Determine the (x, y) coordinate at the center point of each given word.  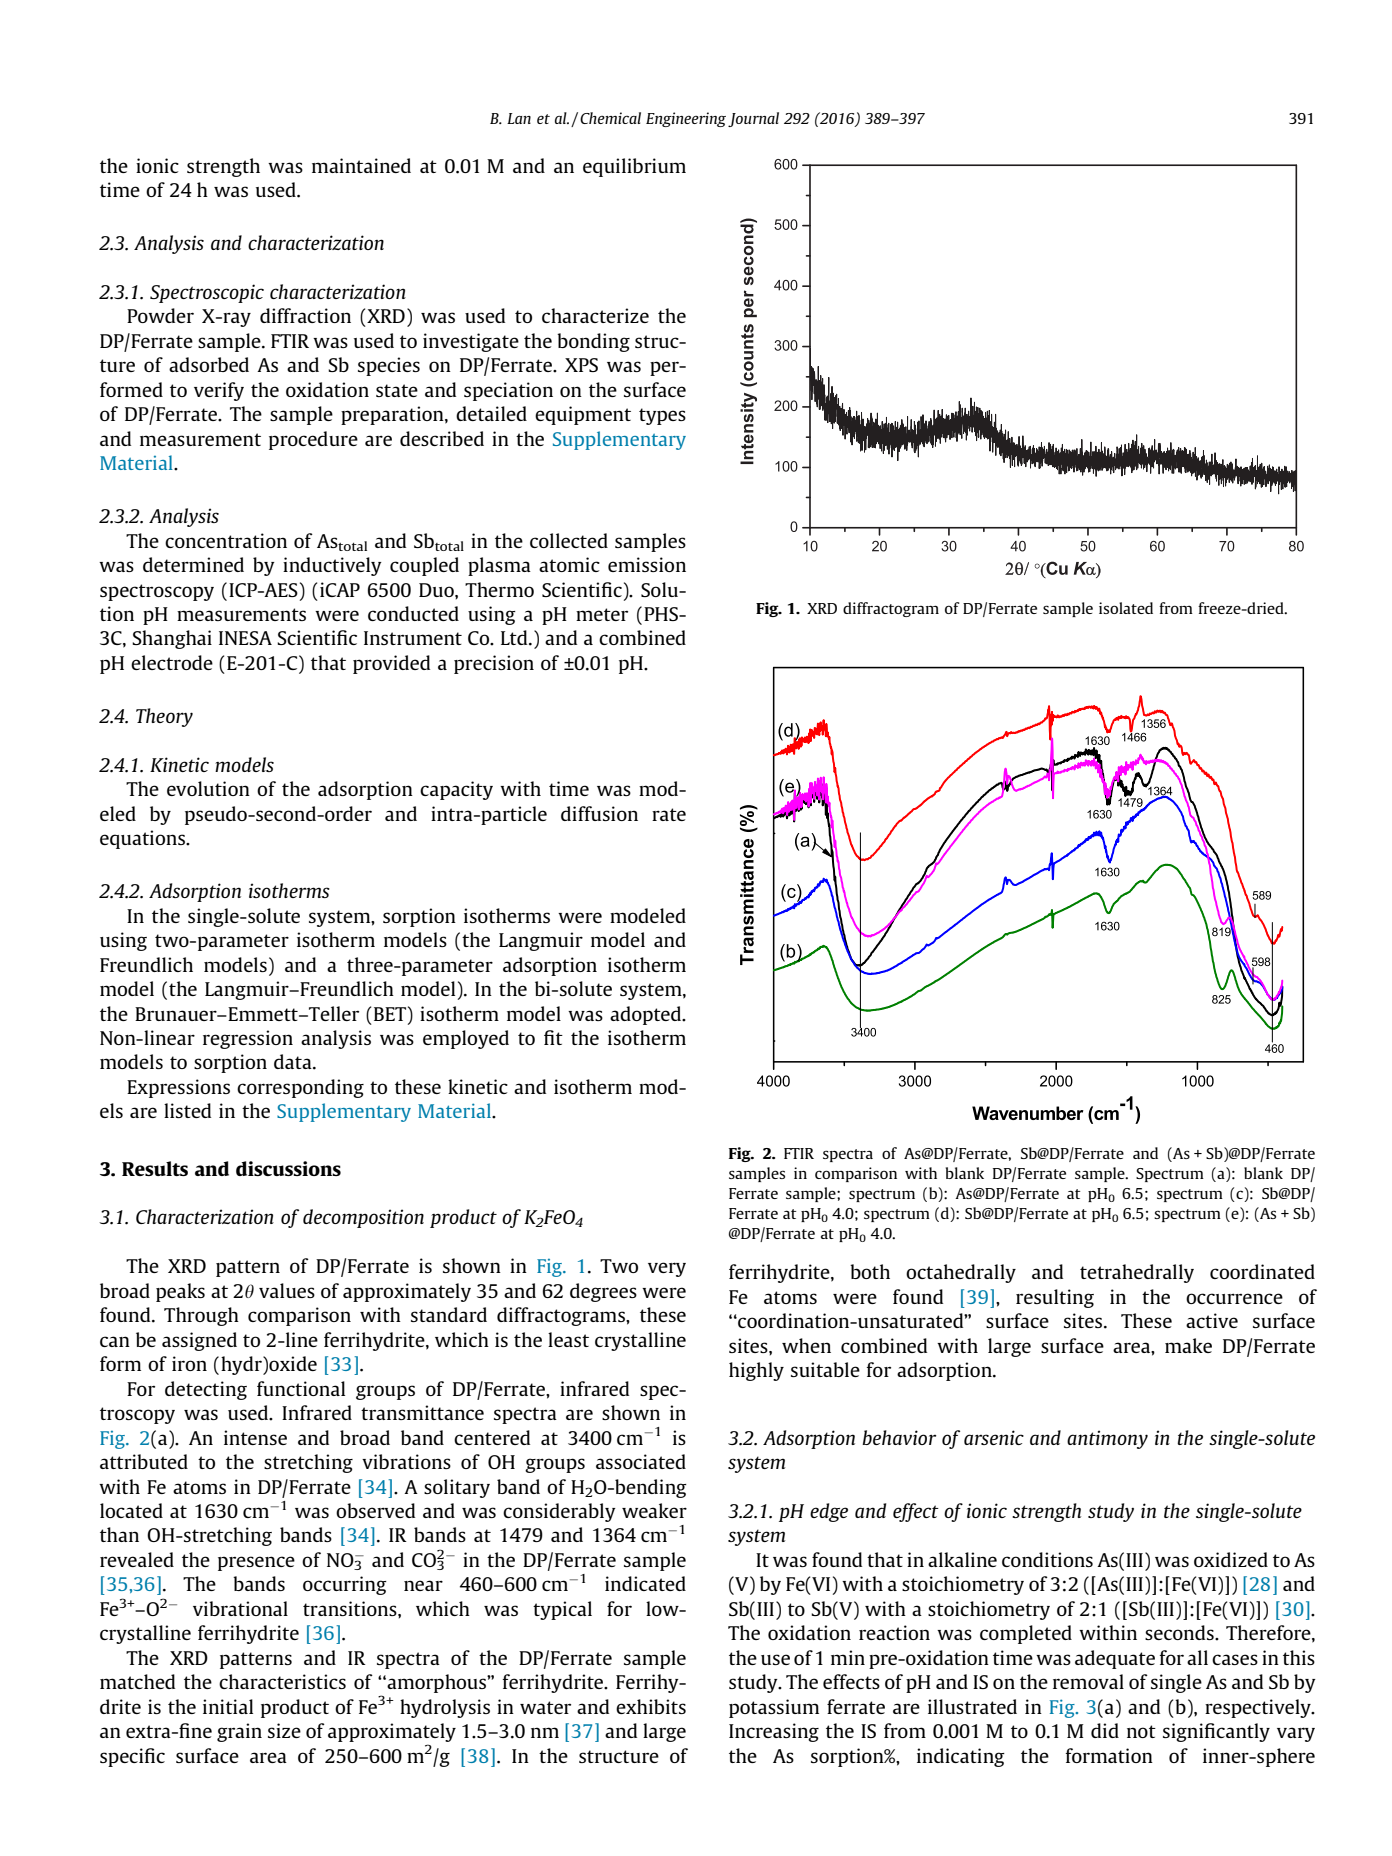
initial (228, 1706)
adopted (647, 1015)
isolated (1126, 608)
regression (248, 1039)
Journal (753, 119)
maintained (361, 165)
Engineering (686, 119)
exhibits (651, 1706)
